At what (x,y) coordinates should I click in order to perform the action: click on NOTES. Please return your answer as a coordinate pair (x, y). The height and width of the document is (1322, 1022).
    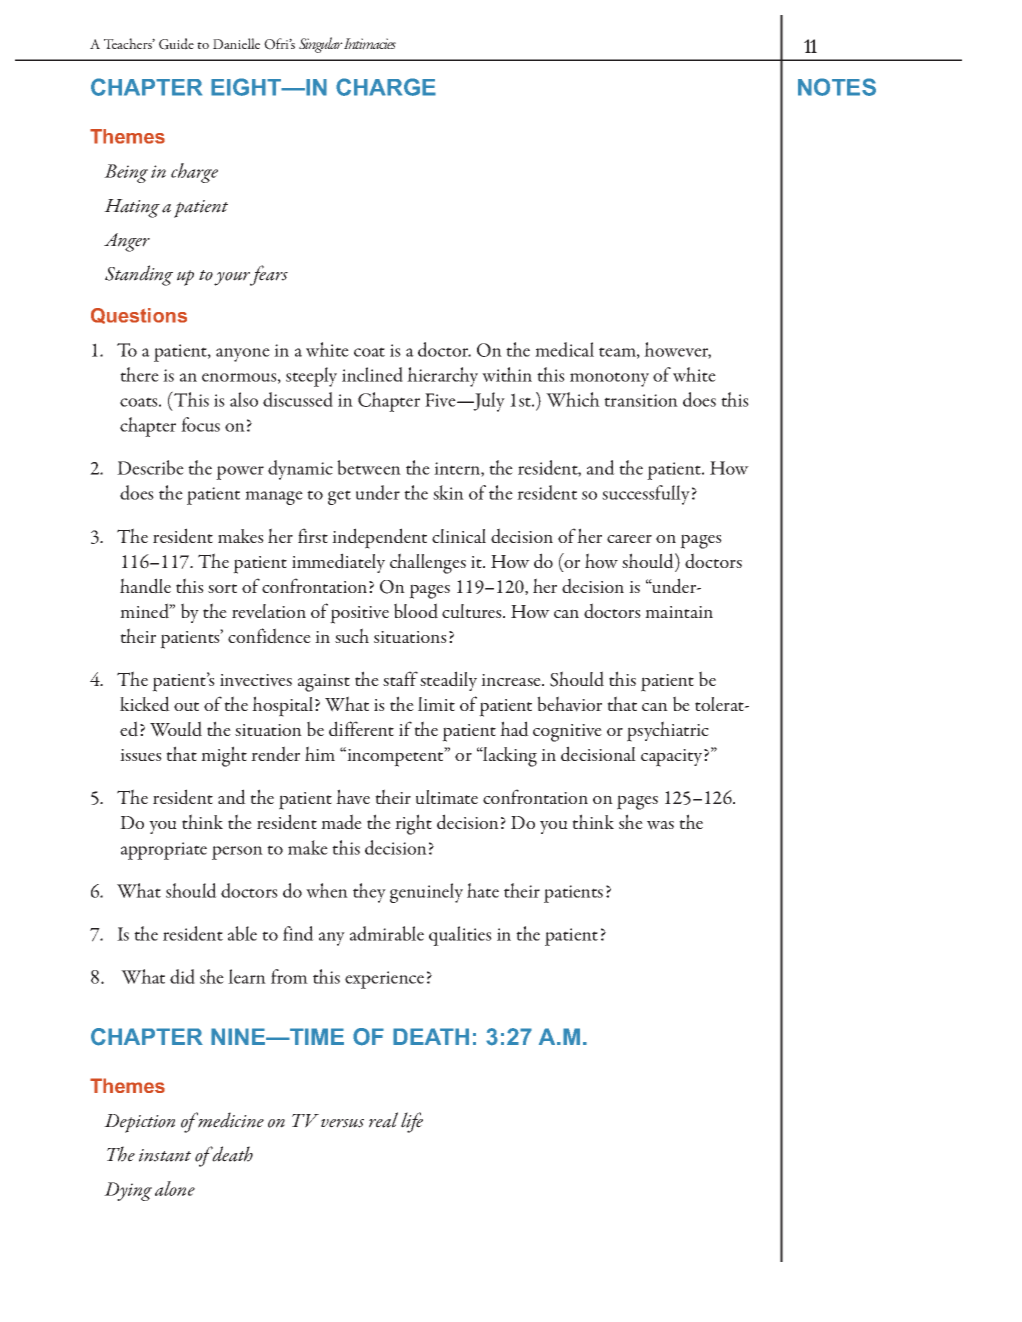
    Looking at the image, I should click on (837, 87).
